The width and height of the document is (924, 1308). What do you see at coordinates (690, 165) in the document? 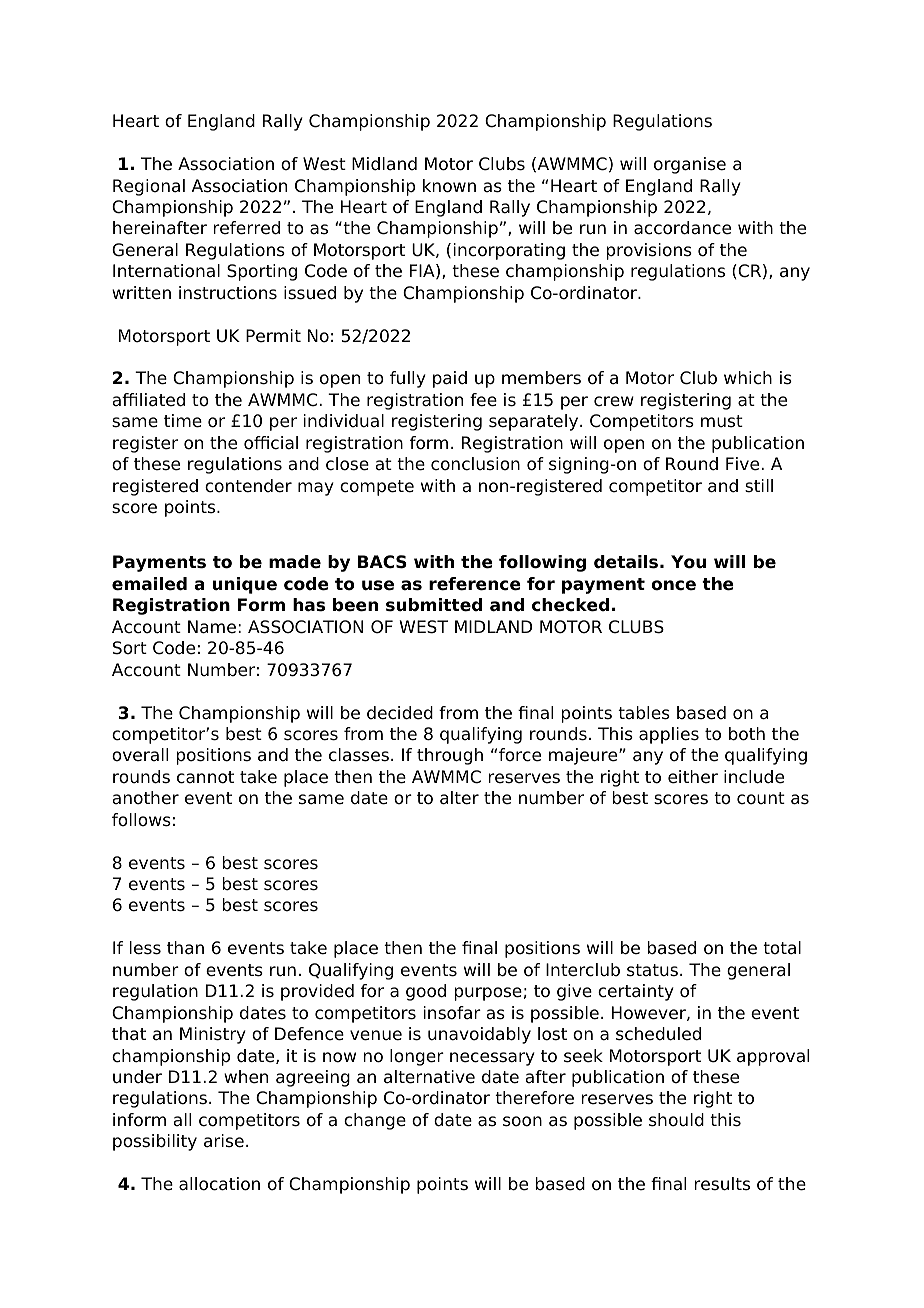
I see `organise` at bounding box center [690, 165].
